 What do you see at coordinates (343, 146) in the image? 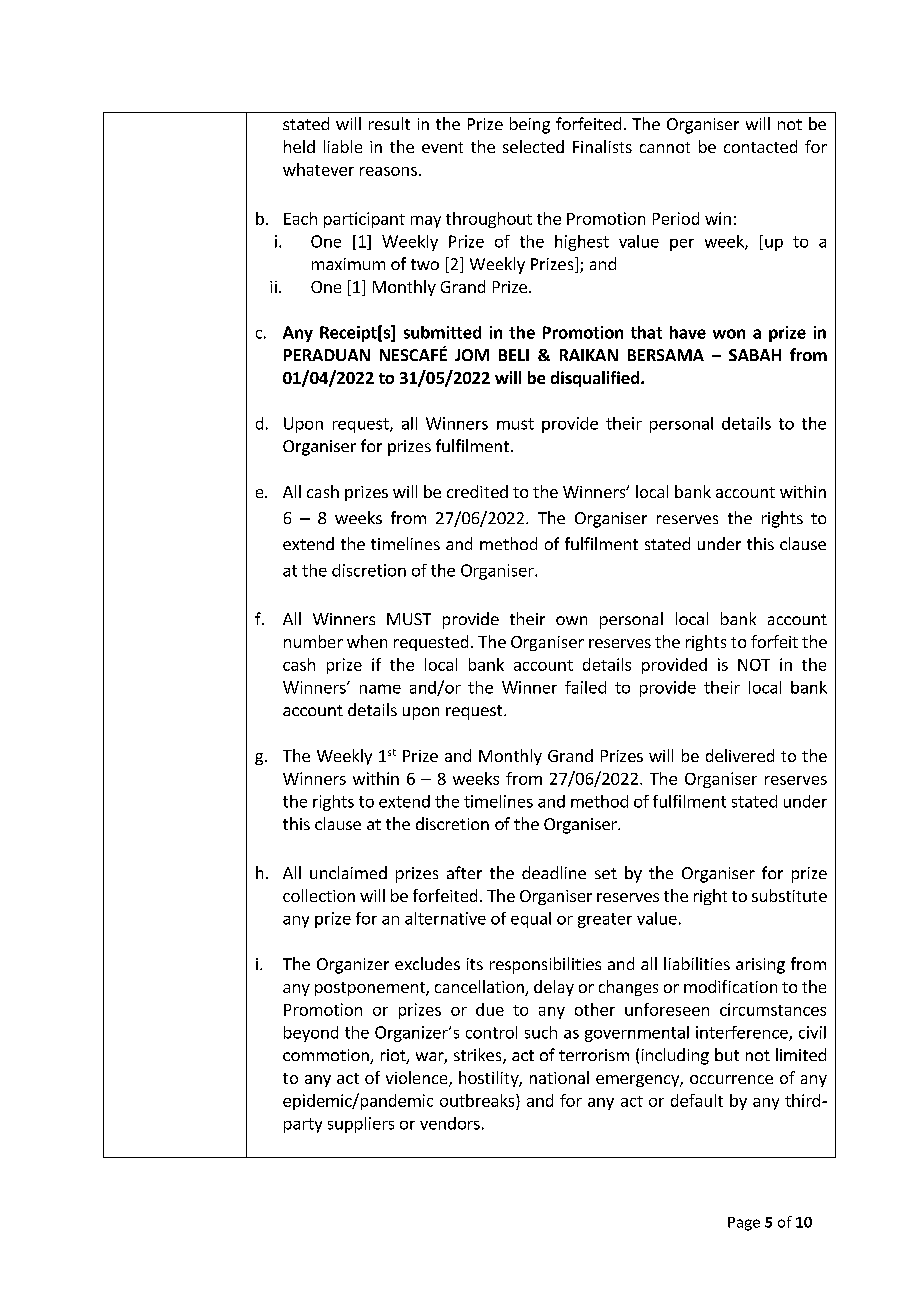
I see `liable` at bounding box center [343, 146].
